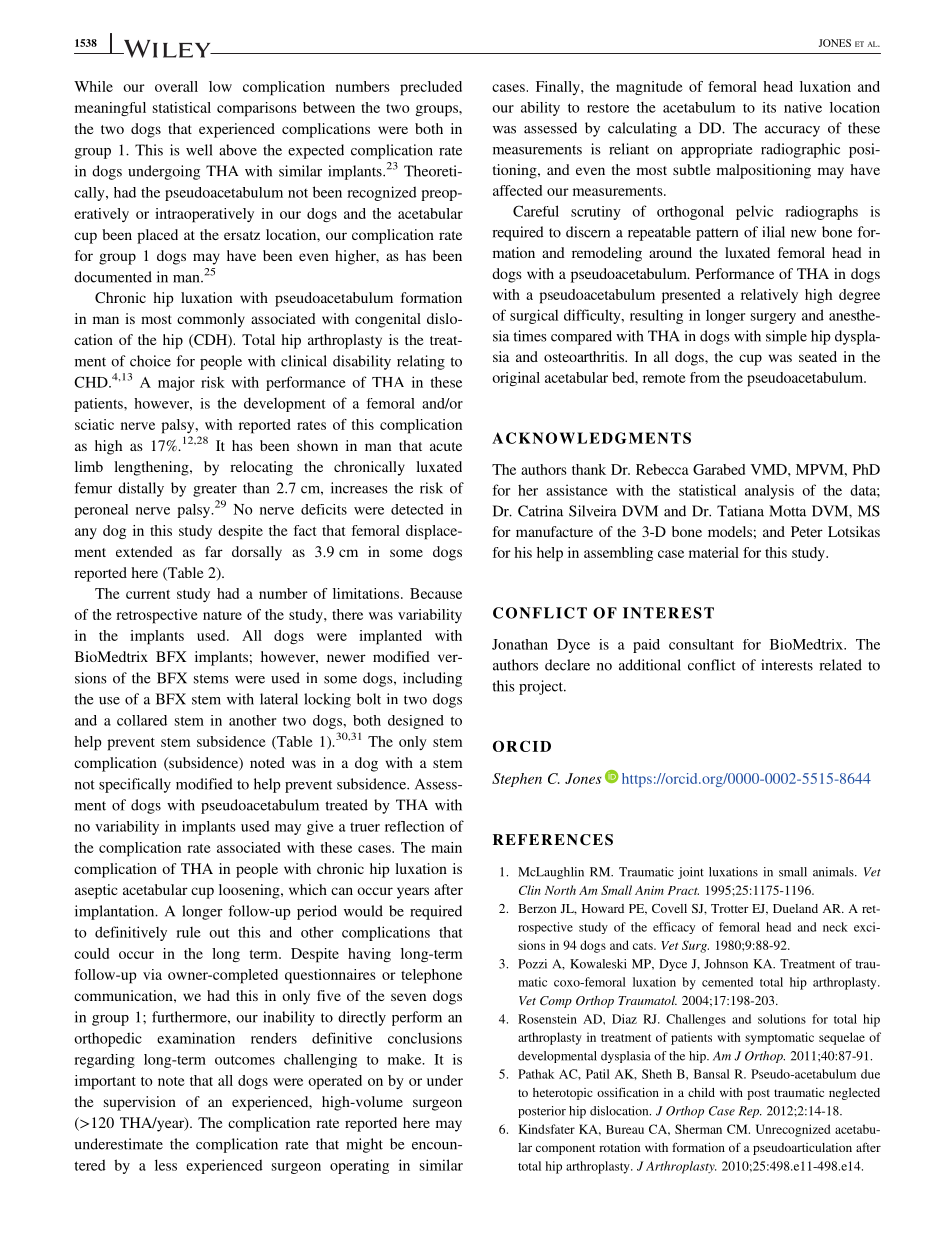 The image size is (952, 1251). I want to click on analysis, so click(769, 491).
